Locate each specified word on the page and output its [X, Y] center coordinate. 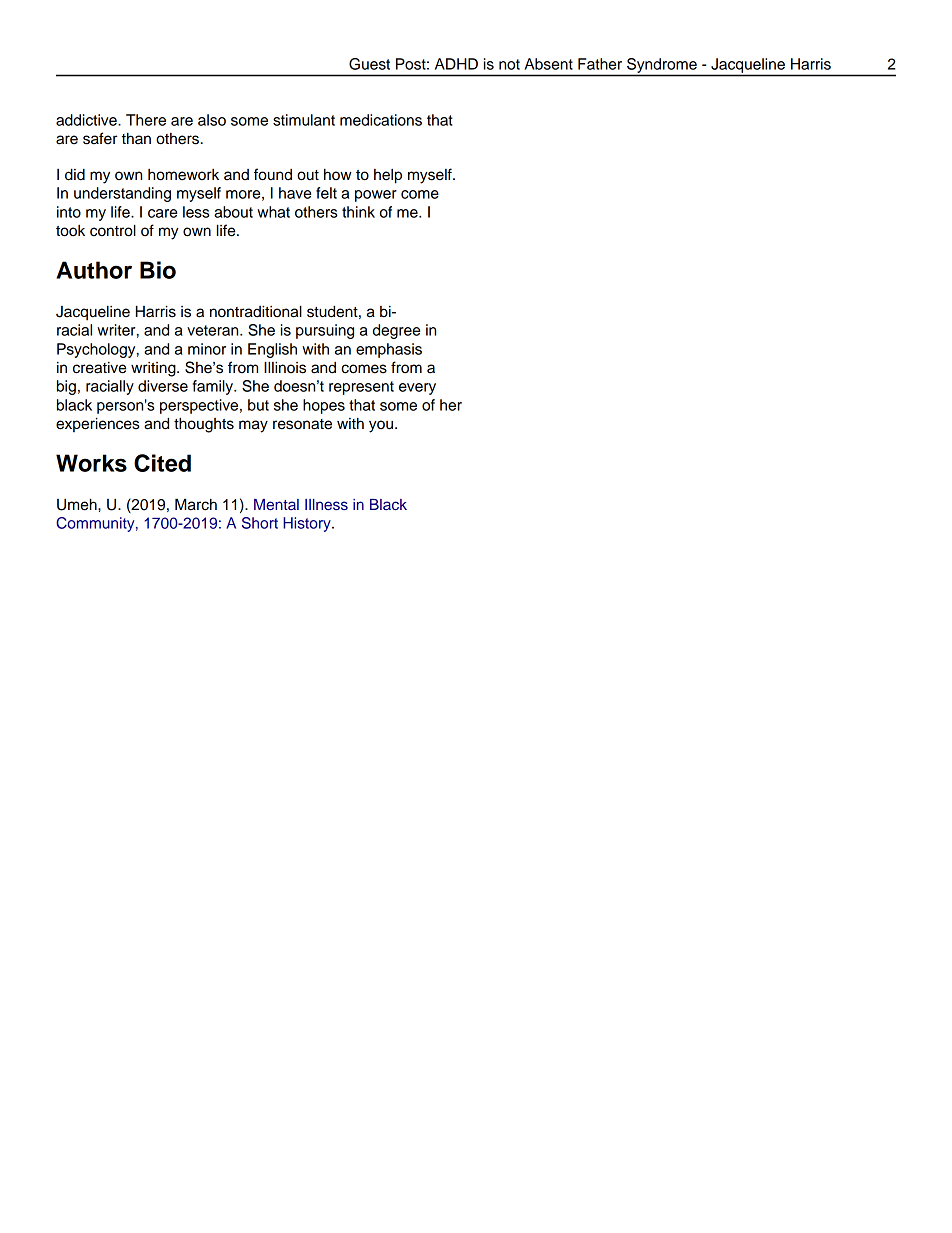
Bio [158, 270]
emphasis [389, 350]
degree [396, 331]
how [338, 174]
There [146, 120]
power [376, 196]
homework [183, 175]
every [417, 389]
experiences [98, 424]
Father [600, 64]
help [388, 176]
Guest [369, 64]
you [381, 426]
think [358, 212]
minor [207, 349]
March [196, 504]
